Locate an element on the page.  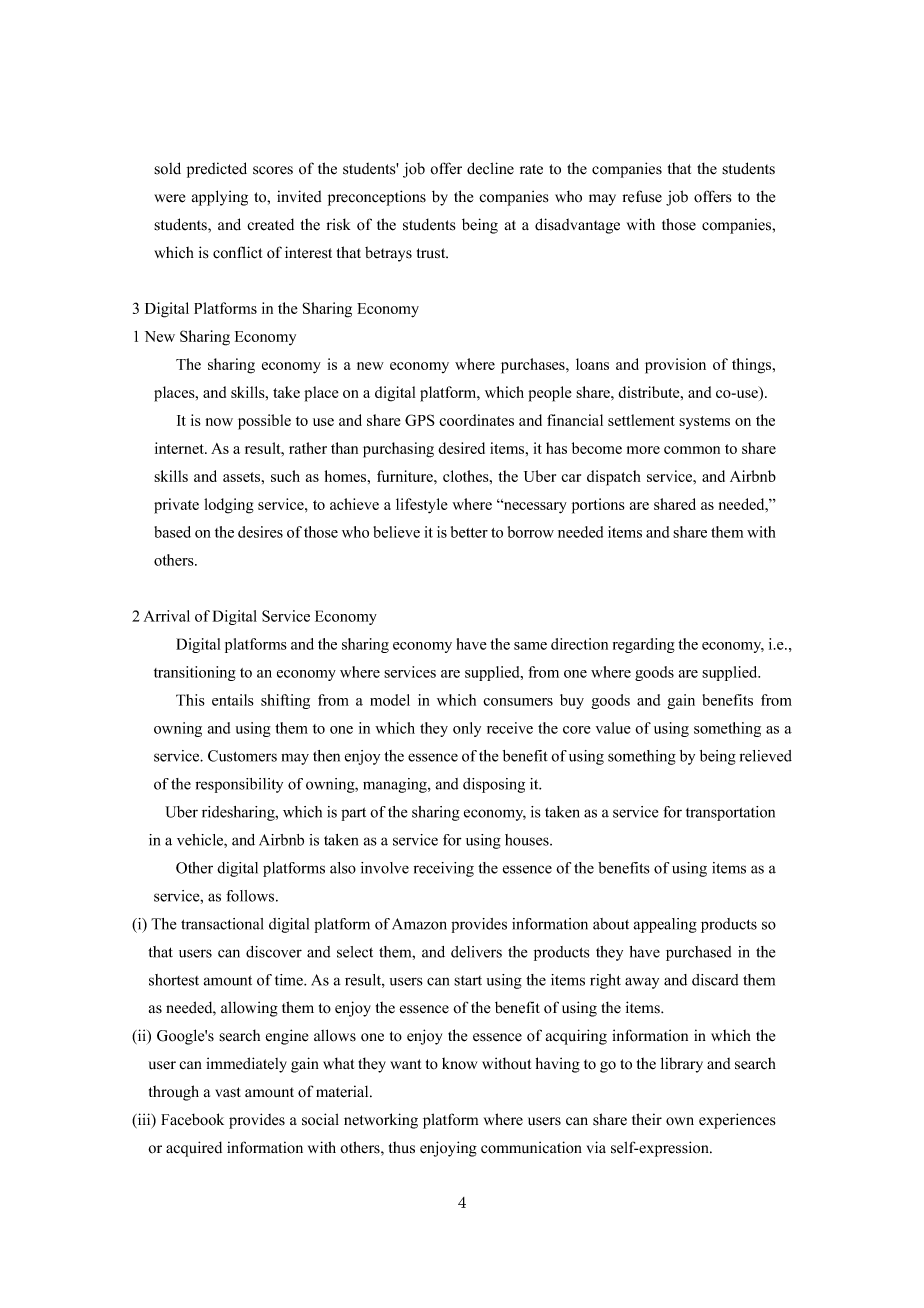
decline is located at coordinates (490, 168).
